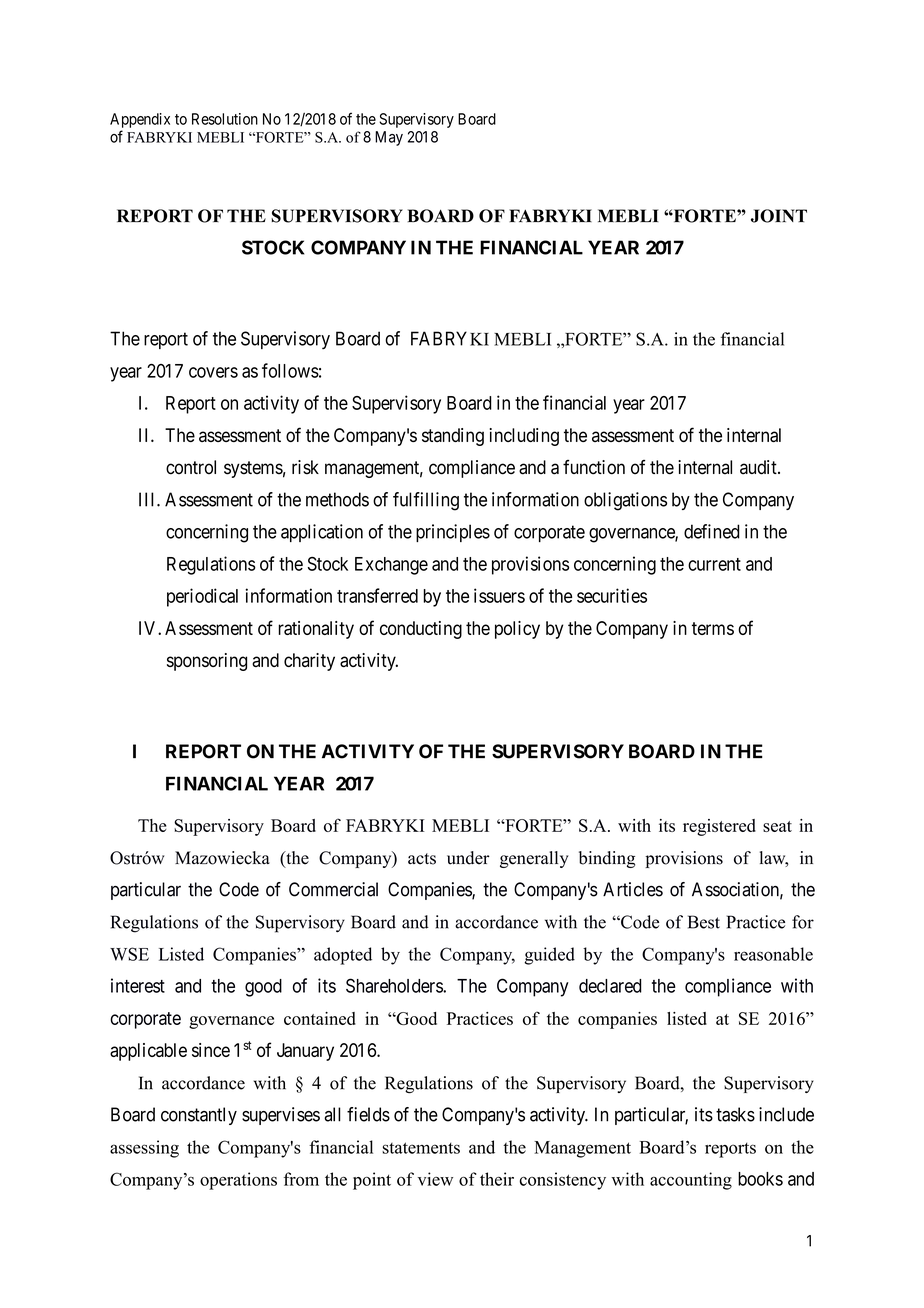  Describe the element at coordinates (222, 858) in the screenshot. I see `Mazowiecka` at that location.
